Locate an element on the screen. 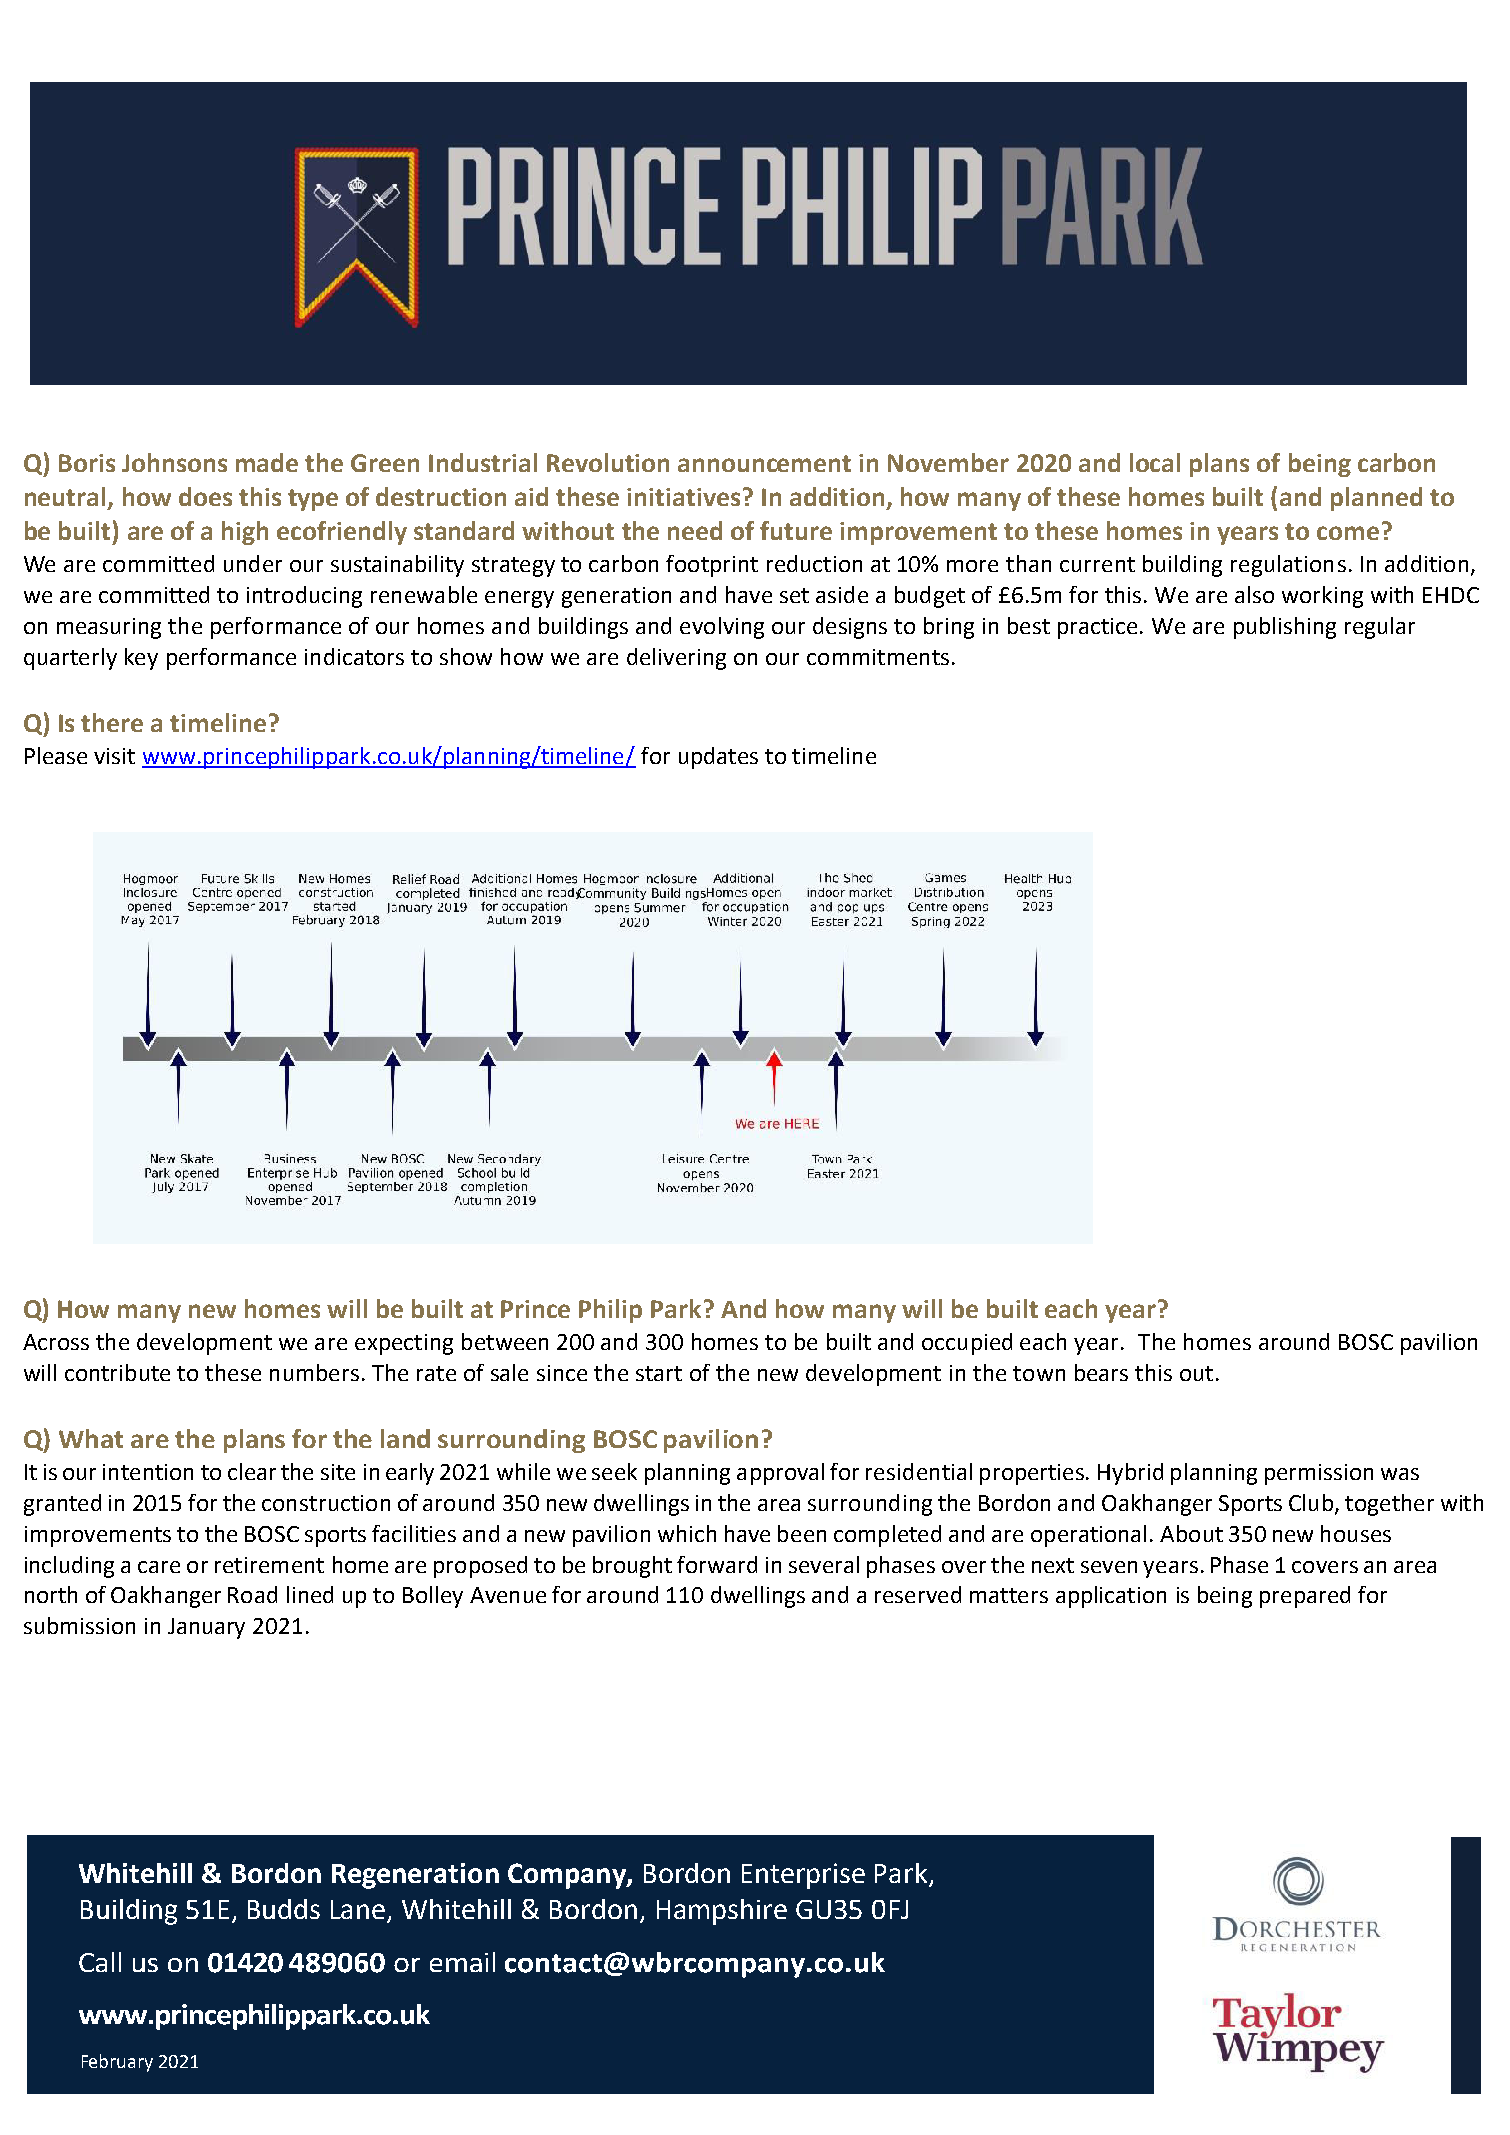 The height and width of the screenshot is (2135, 1510). need is located at coordinates (695, 530).
